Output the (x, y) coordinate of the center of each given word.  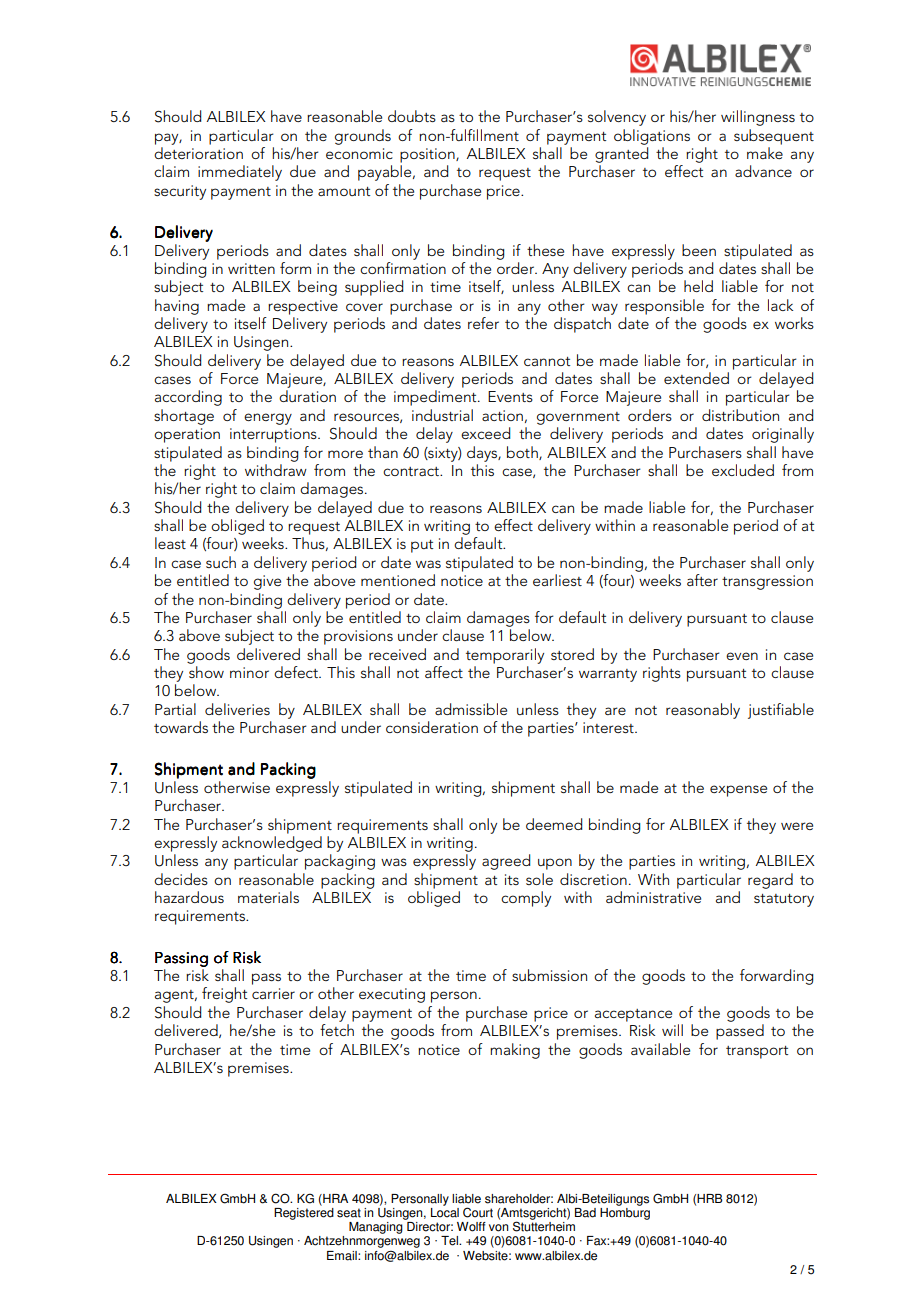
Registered (304, 1212)
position (428, 155)
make (765, 153)
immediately (240, 173)
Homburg (625, 1212)
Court (478, 1212)
